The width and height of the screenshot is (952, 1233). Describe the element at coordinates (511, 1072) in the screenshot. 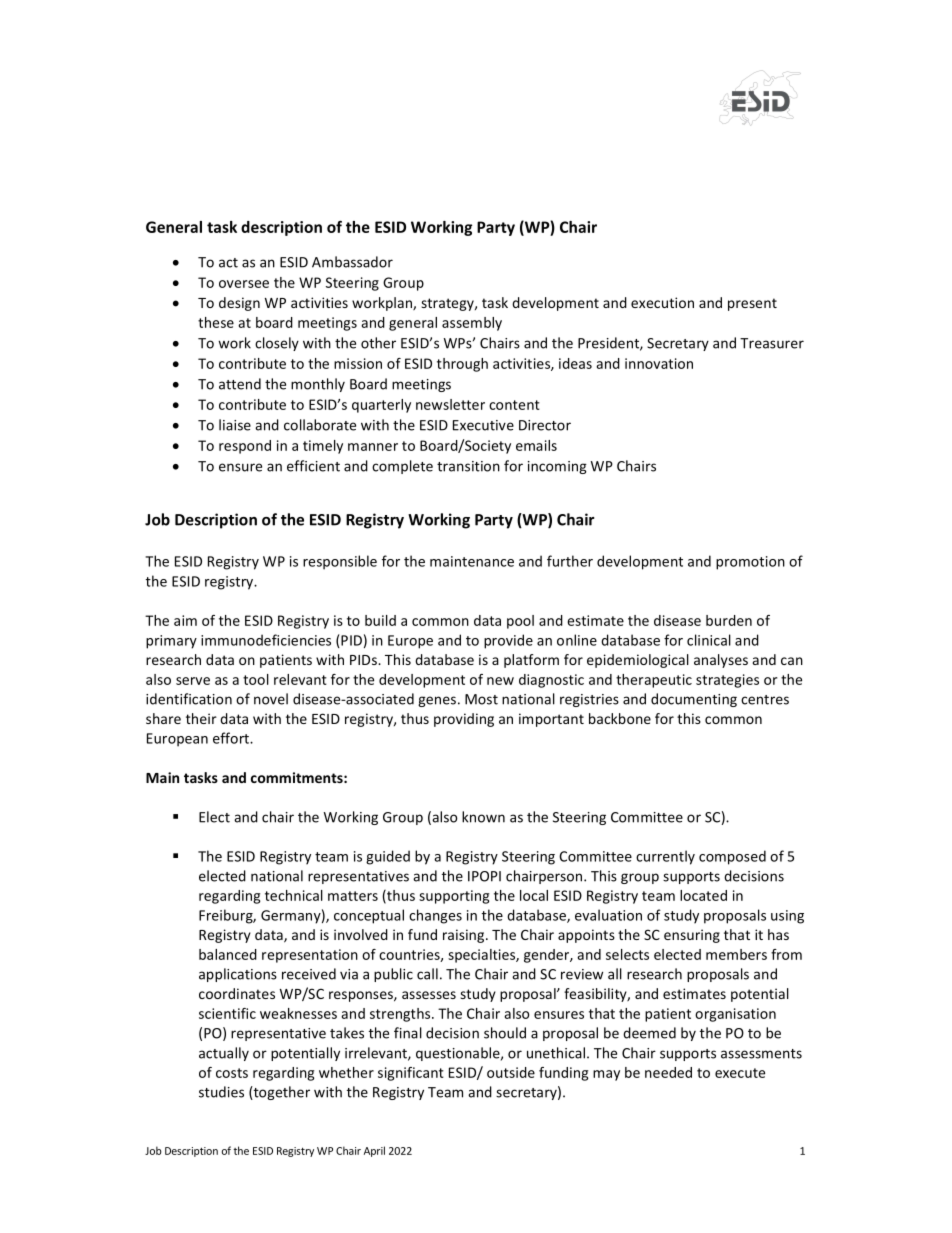

I see `outside` at that location.
